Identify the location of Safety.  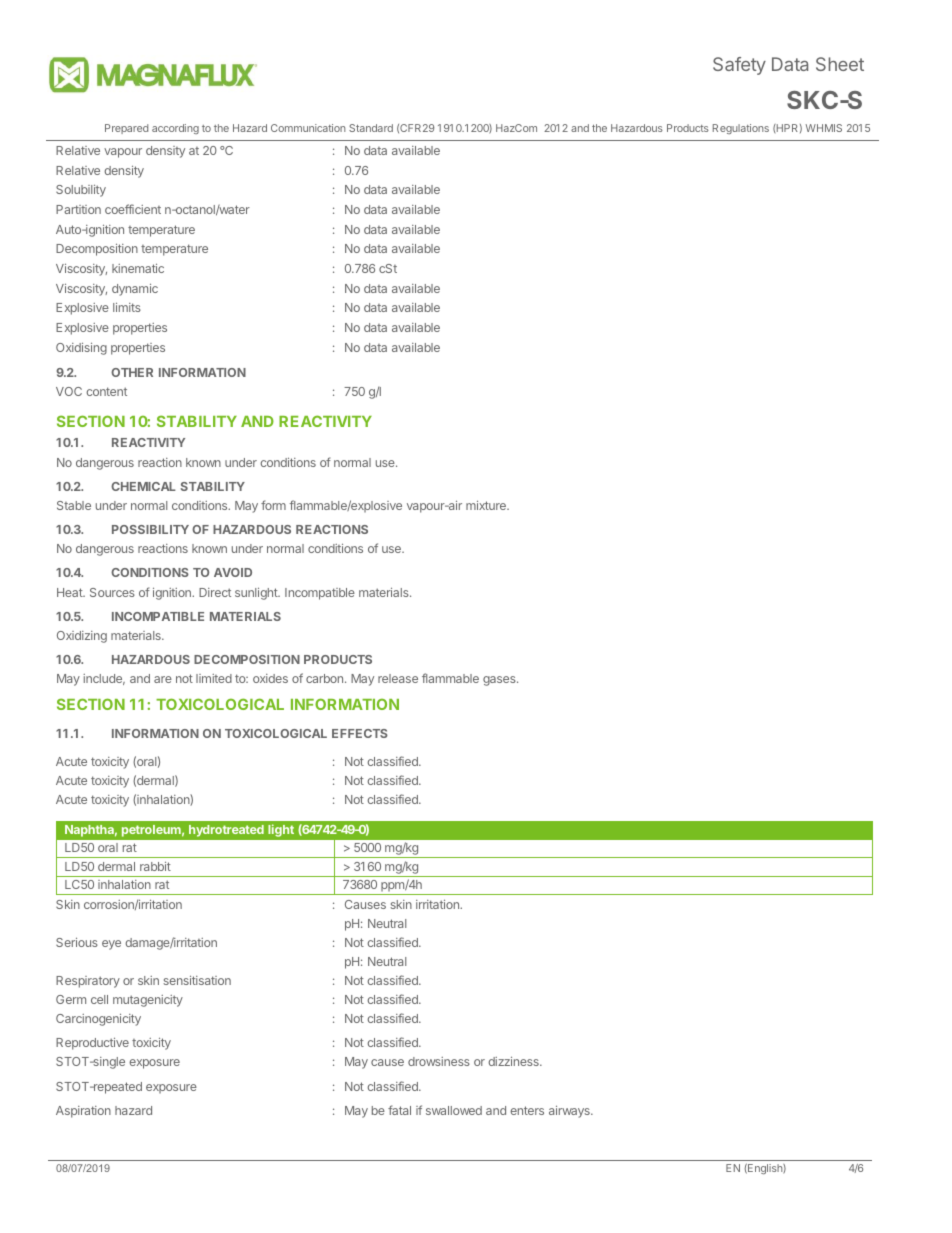
(739, 66).
